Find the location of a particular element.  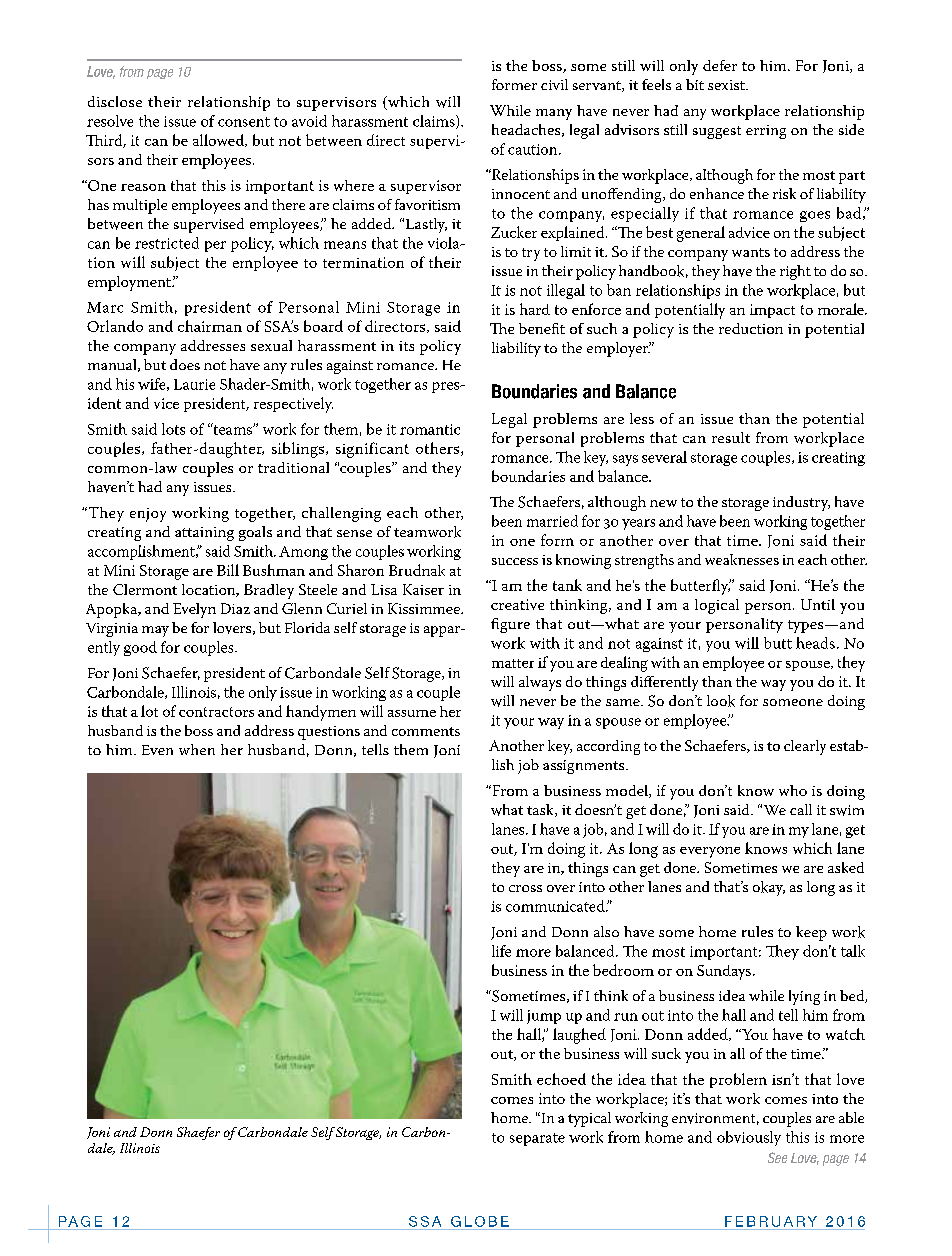

task is located at coordinates (541, 810).
